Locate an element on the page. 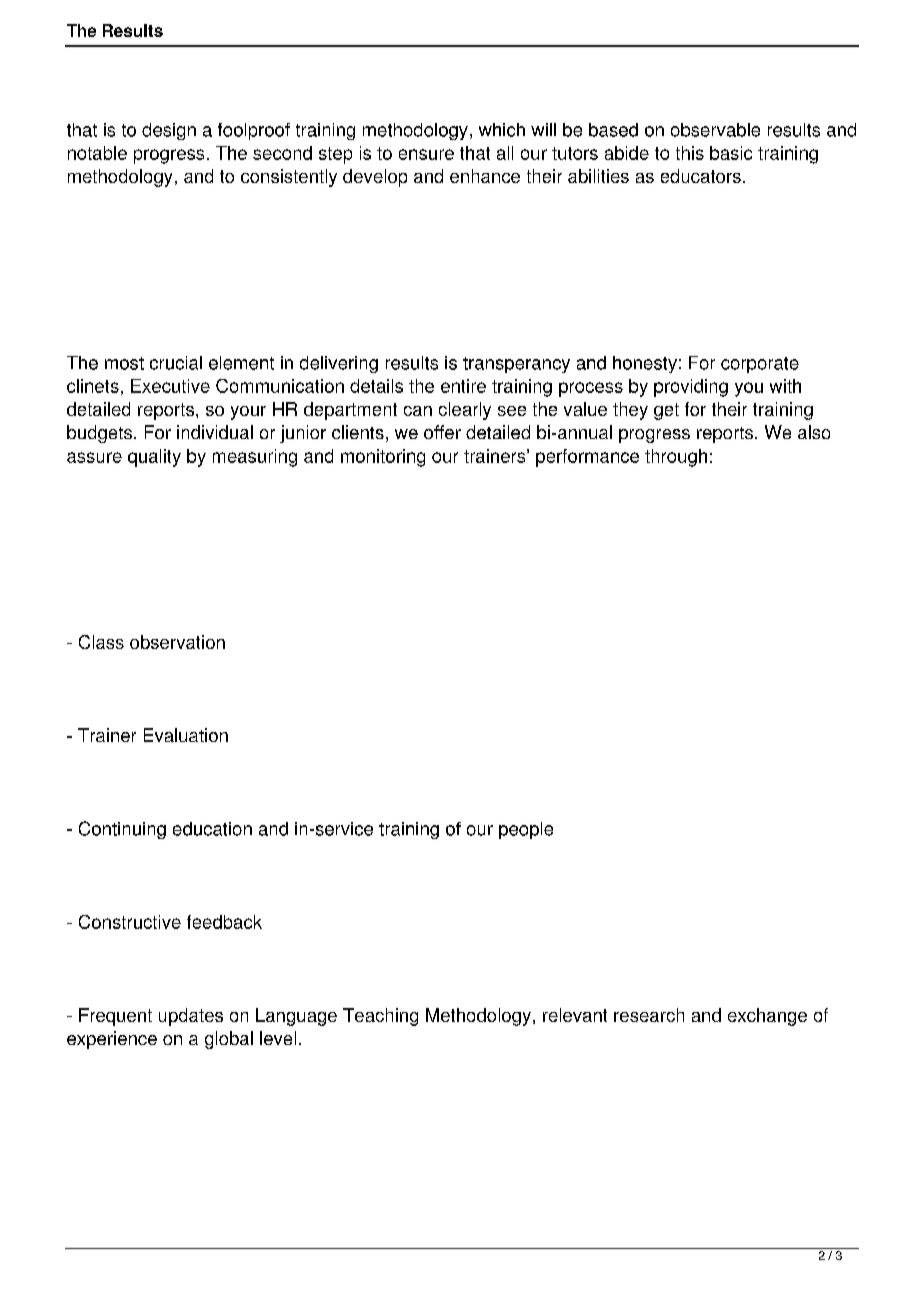 The image size is (924, 1308). Evaluation is located at coordinates (186, 735).
